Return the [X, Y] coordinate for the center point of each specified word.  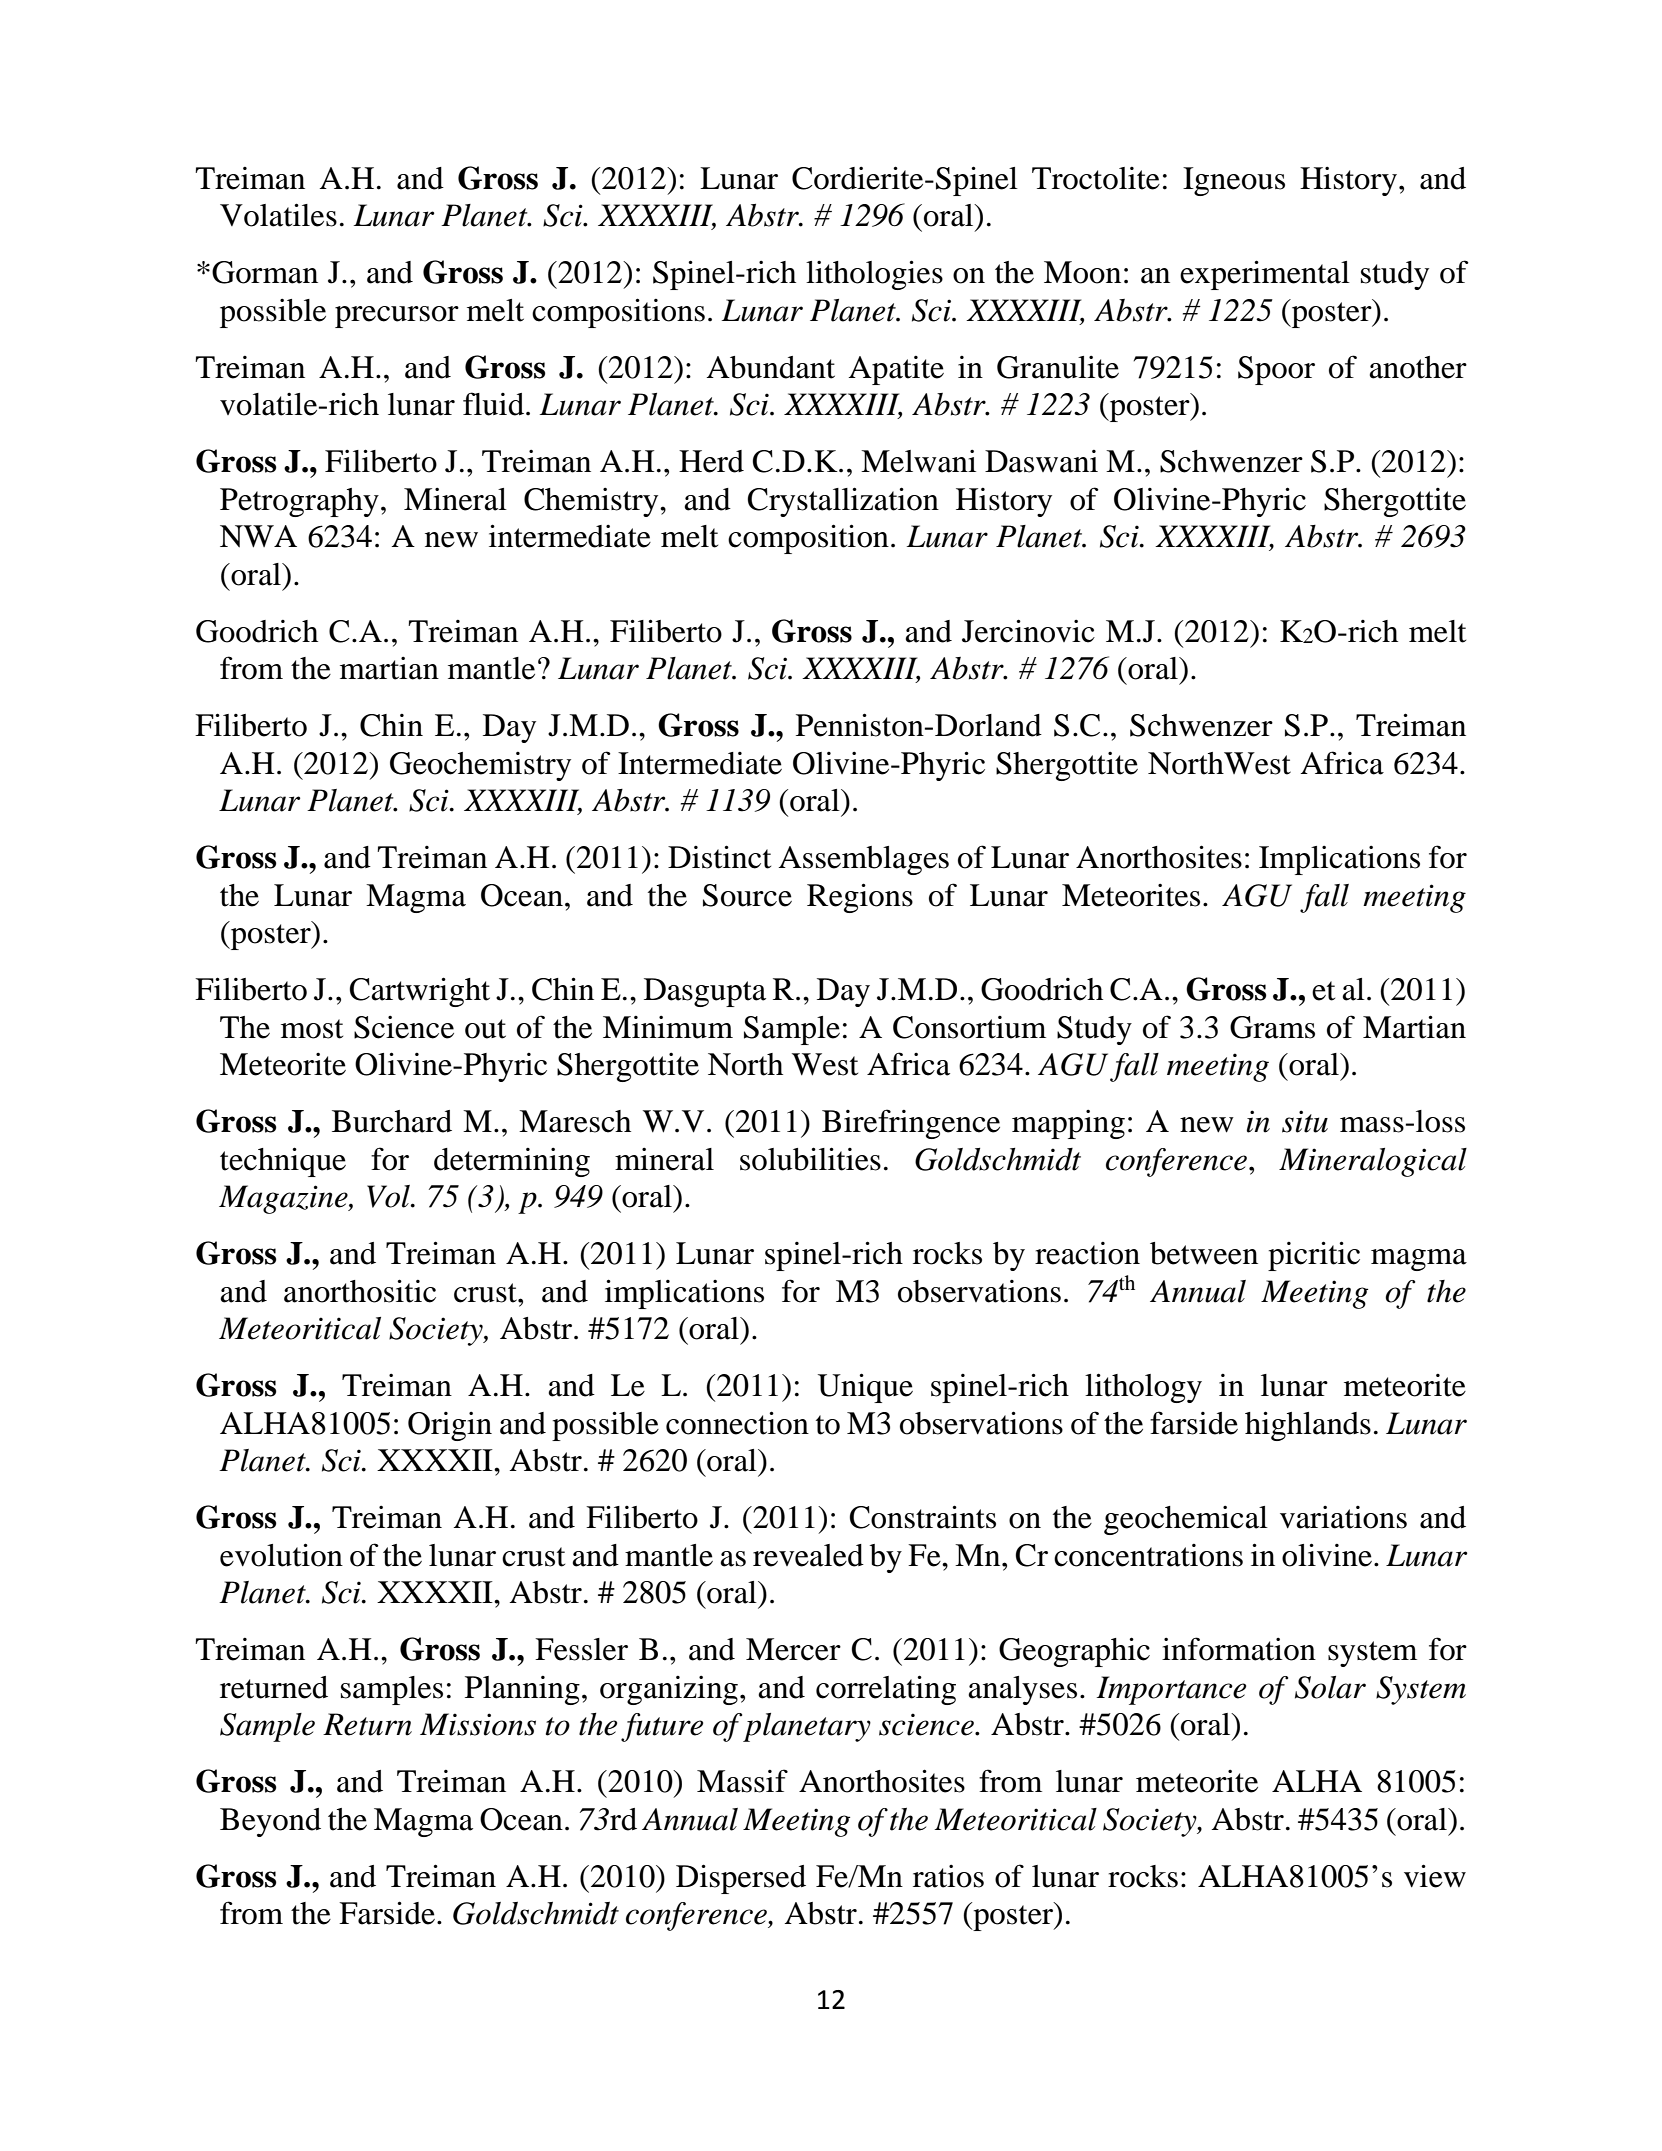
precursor [397, 317]
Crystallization [843, 502]
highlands [1308, 1426]
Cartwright [420, 992]
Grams [1272, 1027]
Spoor [1276, 370]
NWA [258, 536]
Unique [865, 1388]
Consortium [969, 1027]
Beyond [270, 1822]
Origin [450, 1426]
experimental [1265, 275]
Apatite [896, 370]
